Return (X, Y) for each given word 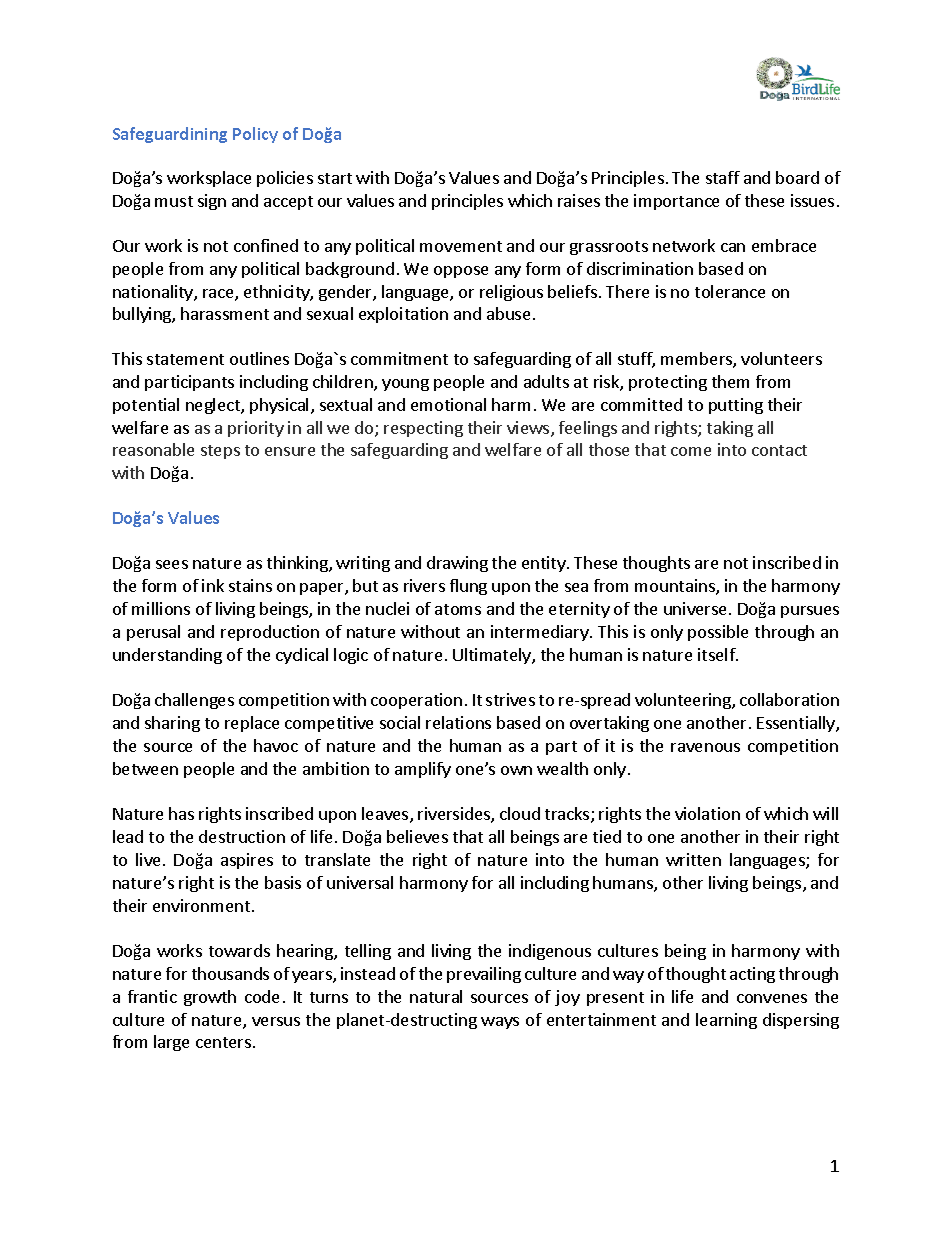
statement (185, 359)
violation (707, 813)
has (181, 813)
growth (210, 998)
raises (579, 200)
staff (723, 177)
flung (468, 587)
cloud (520, 813)
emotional (448, 404)
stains (250, 585)
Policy (255, 135)
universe (697, 608)
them (730, 381)
